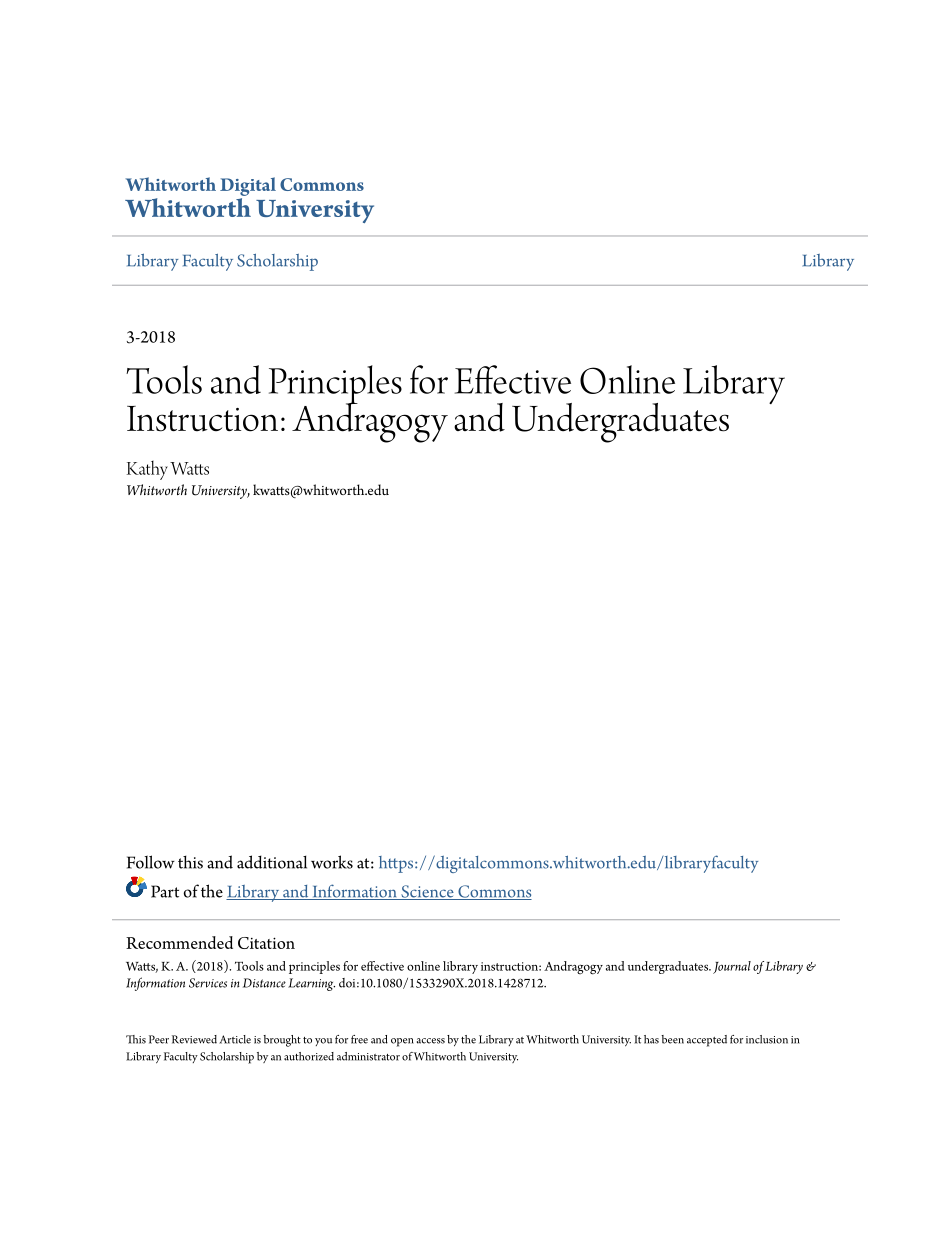  What do you see at coordinates (732, 967) in the screenshot?
I see `Journal` at bounding box center [732, 967].
